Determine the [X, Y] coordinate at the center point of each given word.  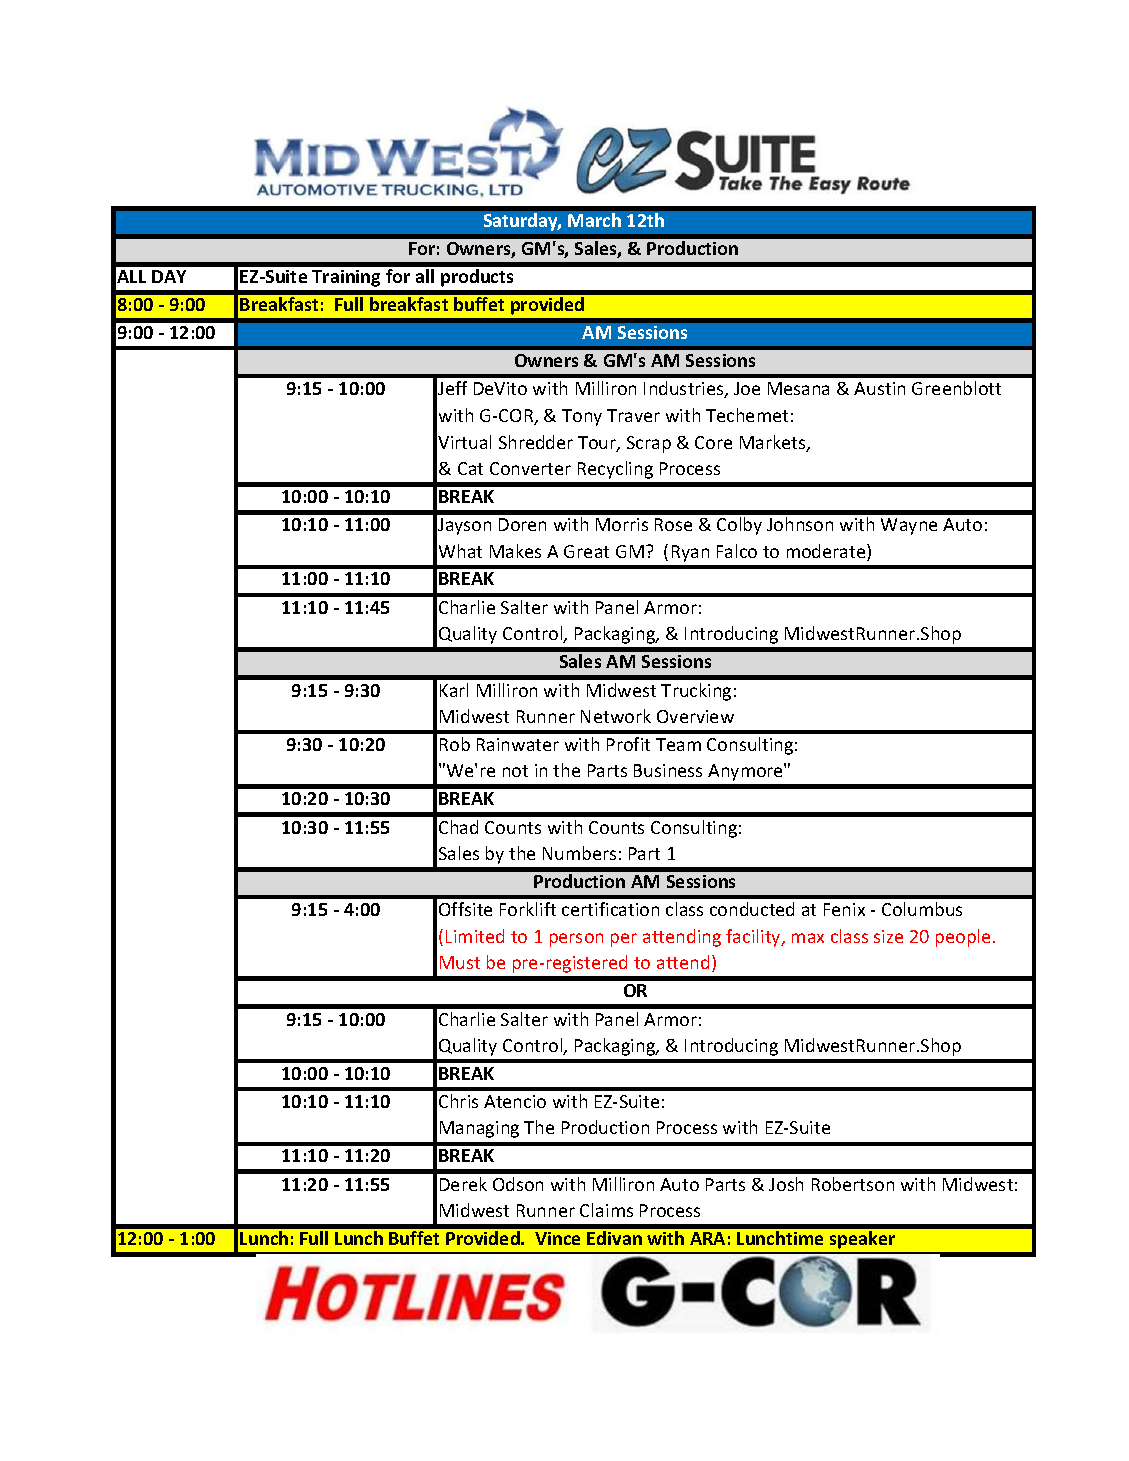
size [888, 936]
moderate [827, 552]
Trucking [696, 692]
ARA [707, 1238]
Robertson [853, 1184]
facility [754, 938]
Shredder [536, 442]
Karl [454, 690]
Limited [475, 936]
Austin [879, 388]
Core [713, 442]
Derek [463, 1184]
